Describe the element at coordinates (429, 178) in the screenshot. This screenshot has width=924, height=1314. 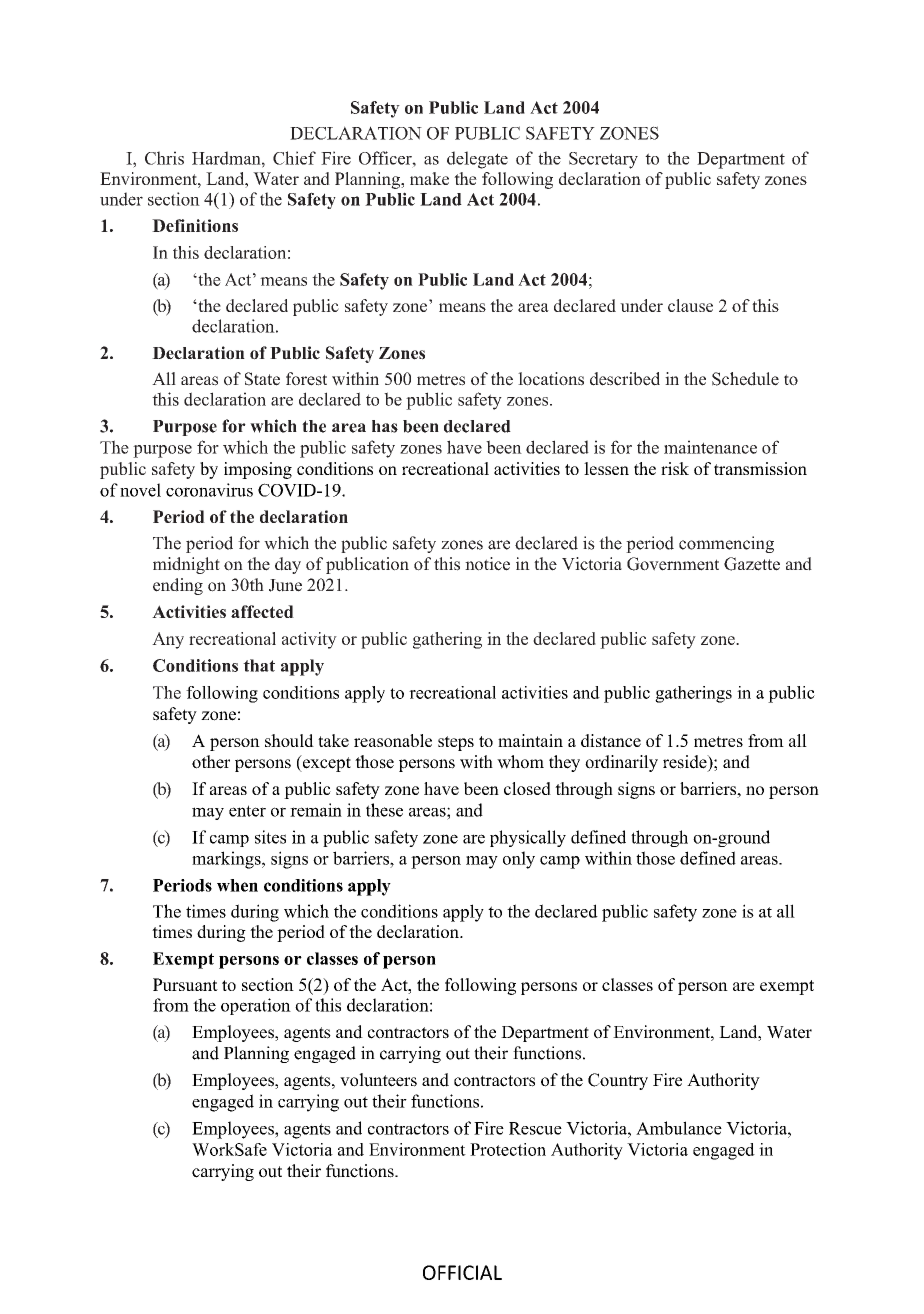
I see `make` at that location.
